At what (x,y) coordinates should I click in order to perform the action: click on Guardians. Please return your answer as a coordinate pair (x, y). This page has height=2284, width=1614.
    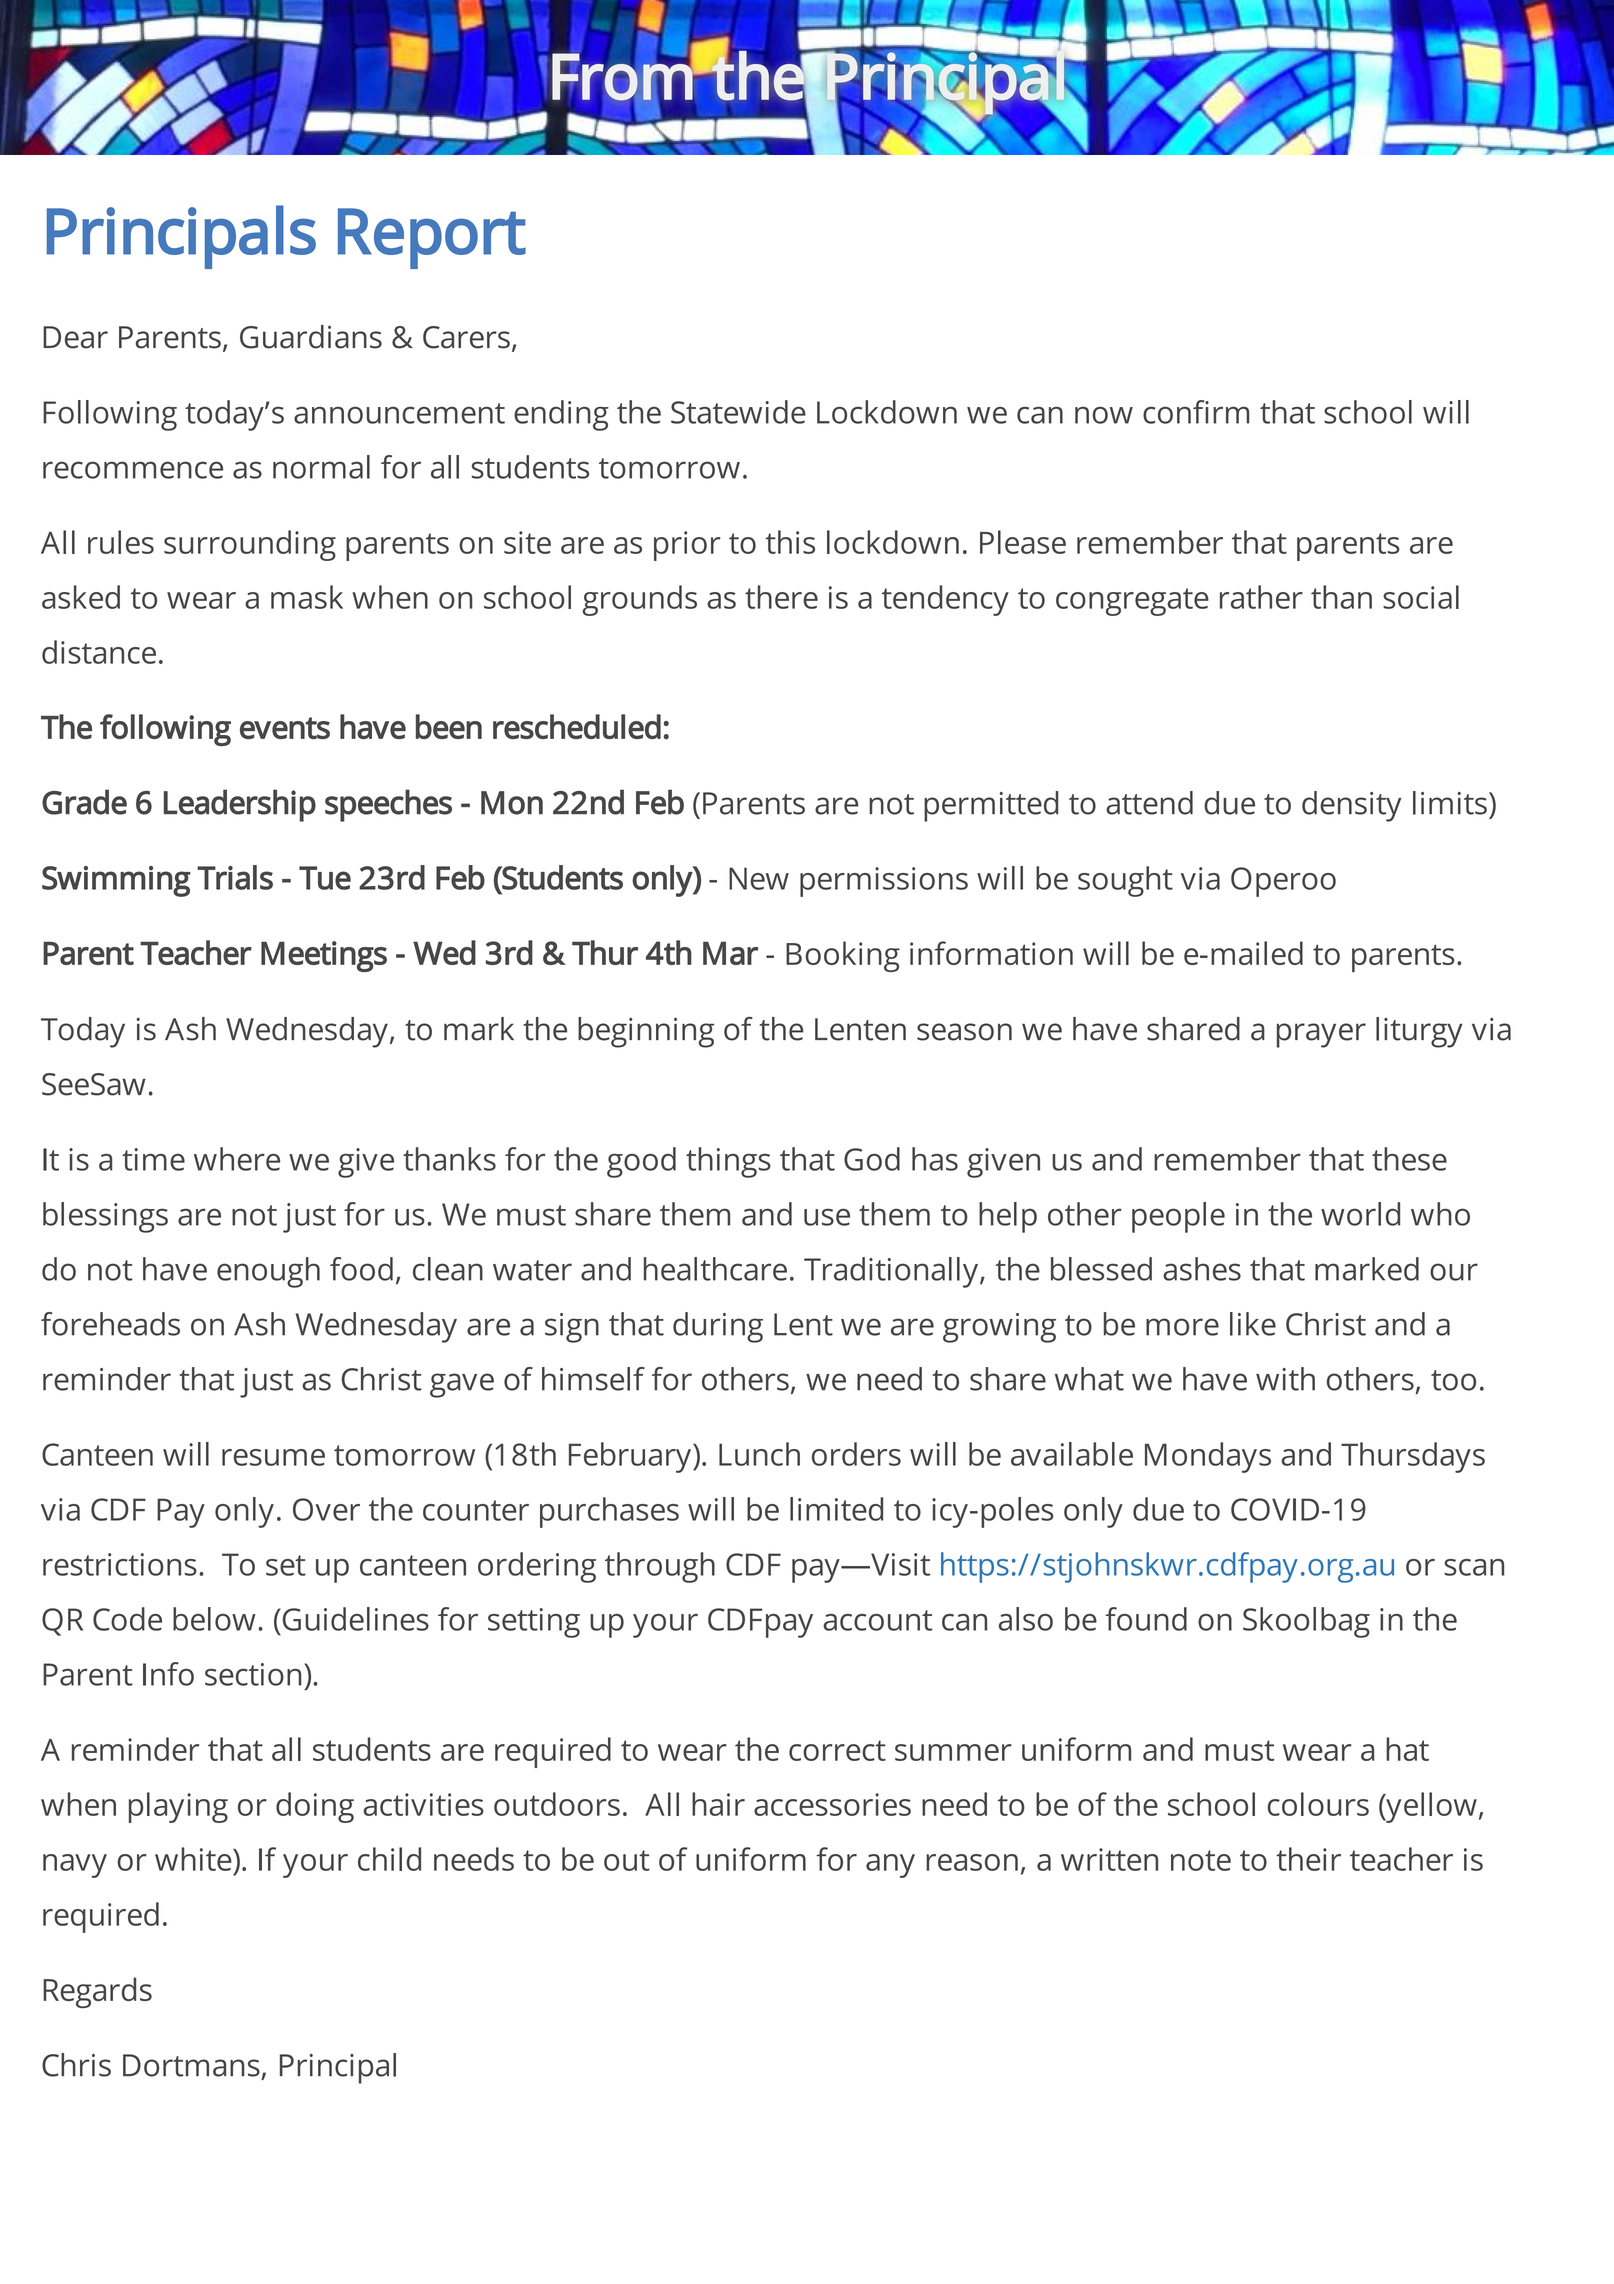
    Looking at the image, I should click on (311, 337).
